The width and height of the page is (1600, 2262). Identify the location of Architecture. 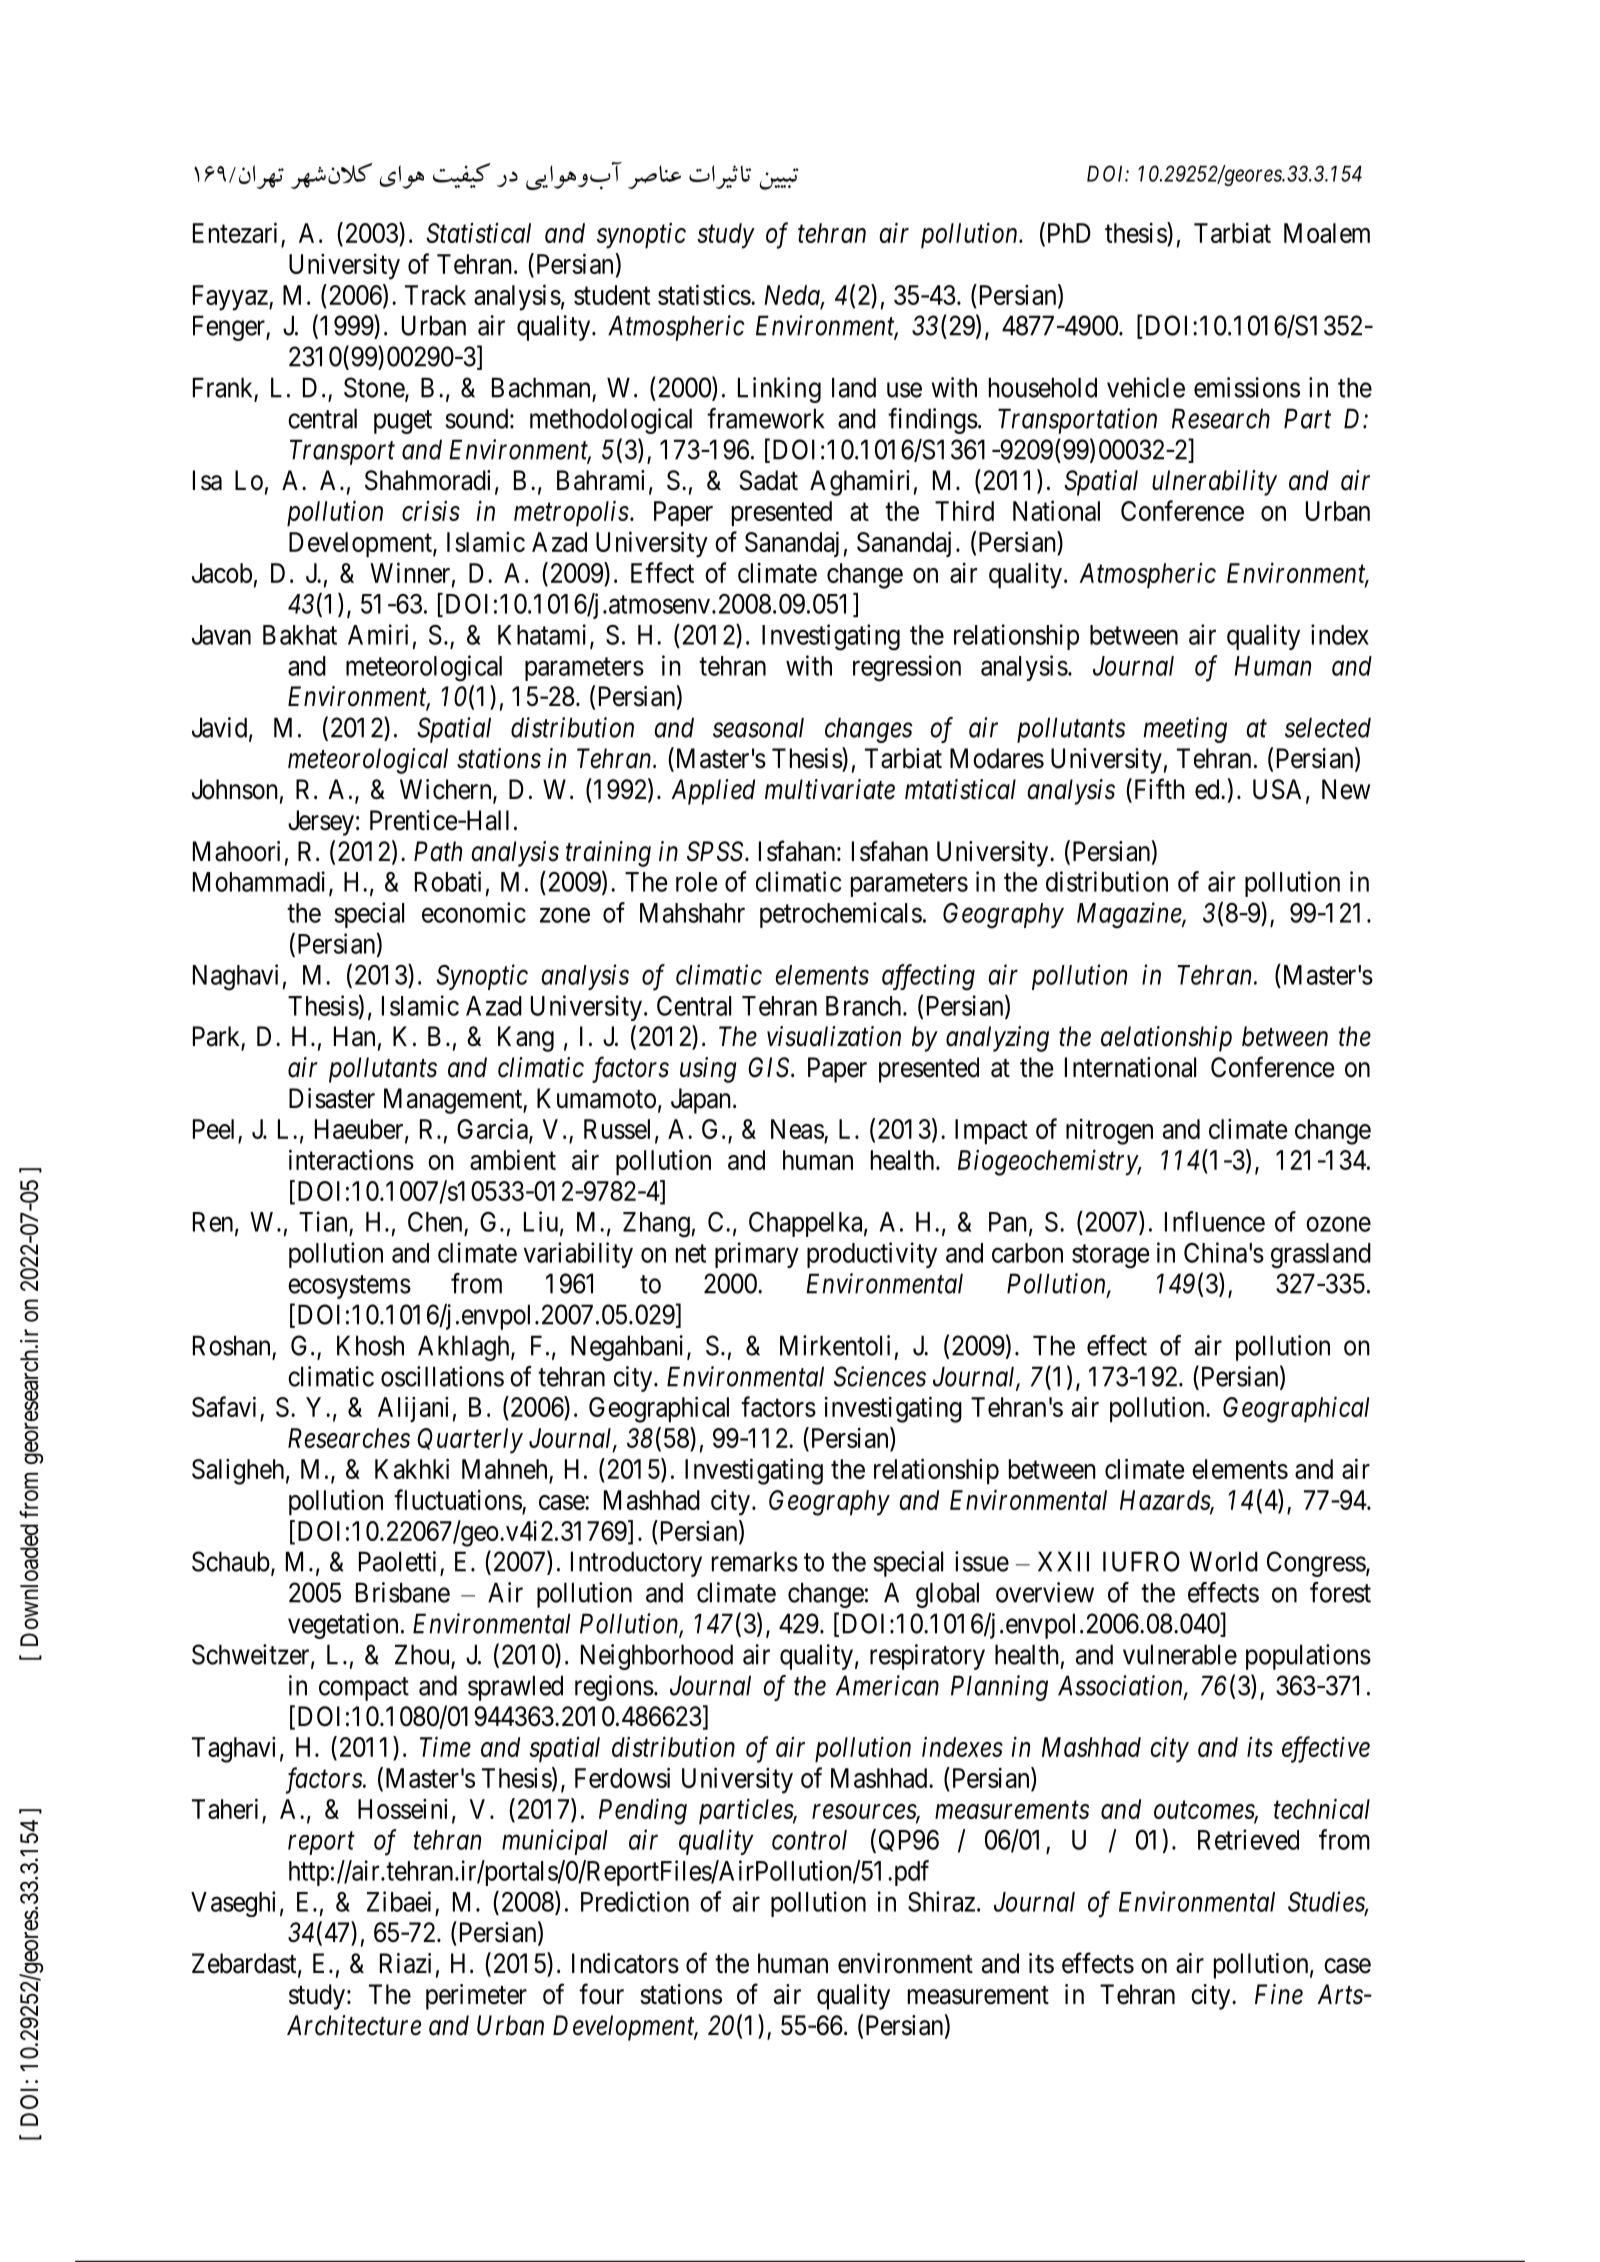
(354, 2025).
